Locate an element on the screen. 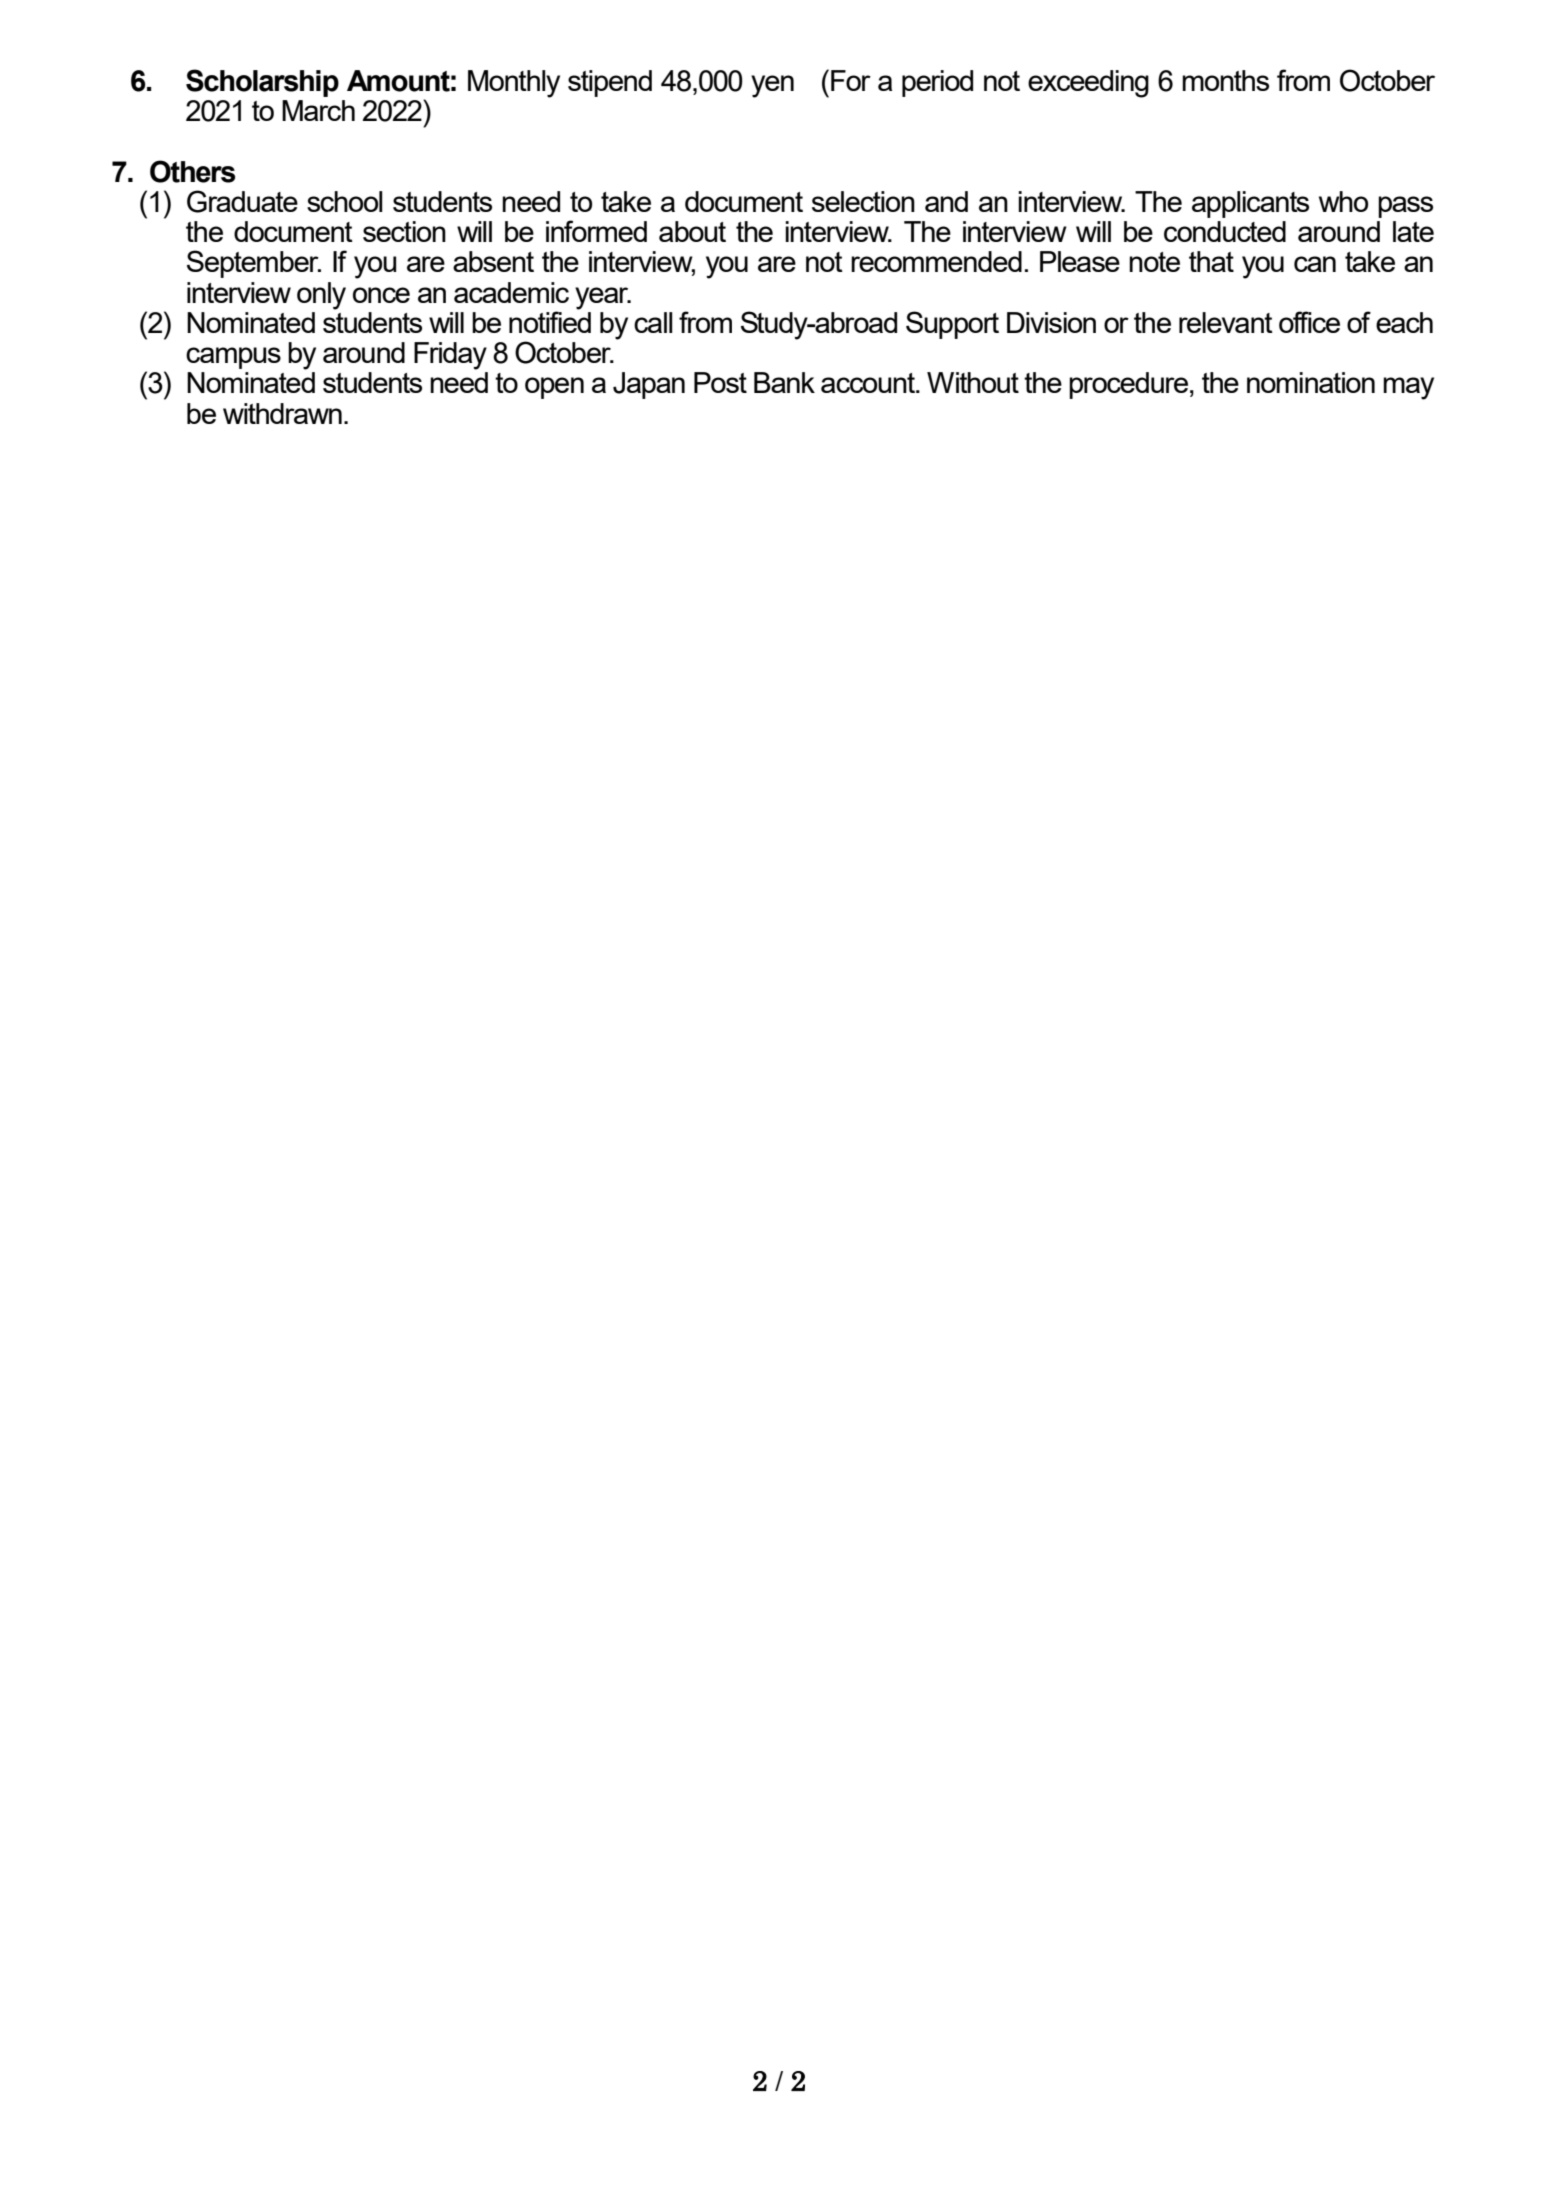 The width and height of the screenshot is (1564, 2212). nomination is located at coordinates (1311, 382).
